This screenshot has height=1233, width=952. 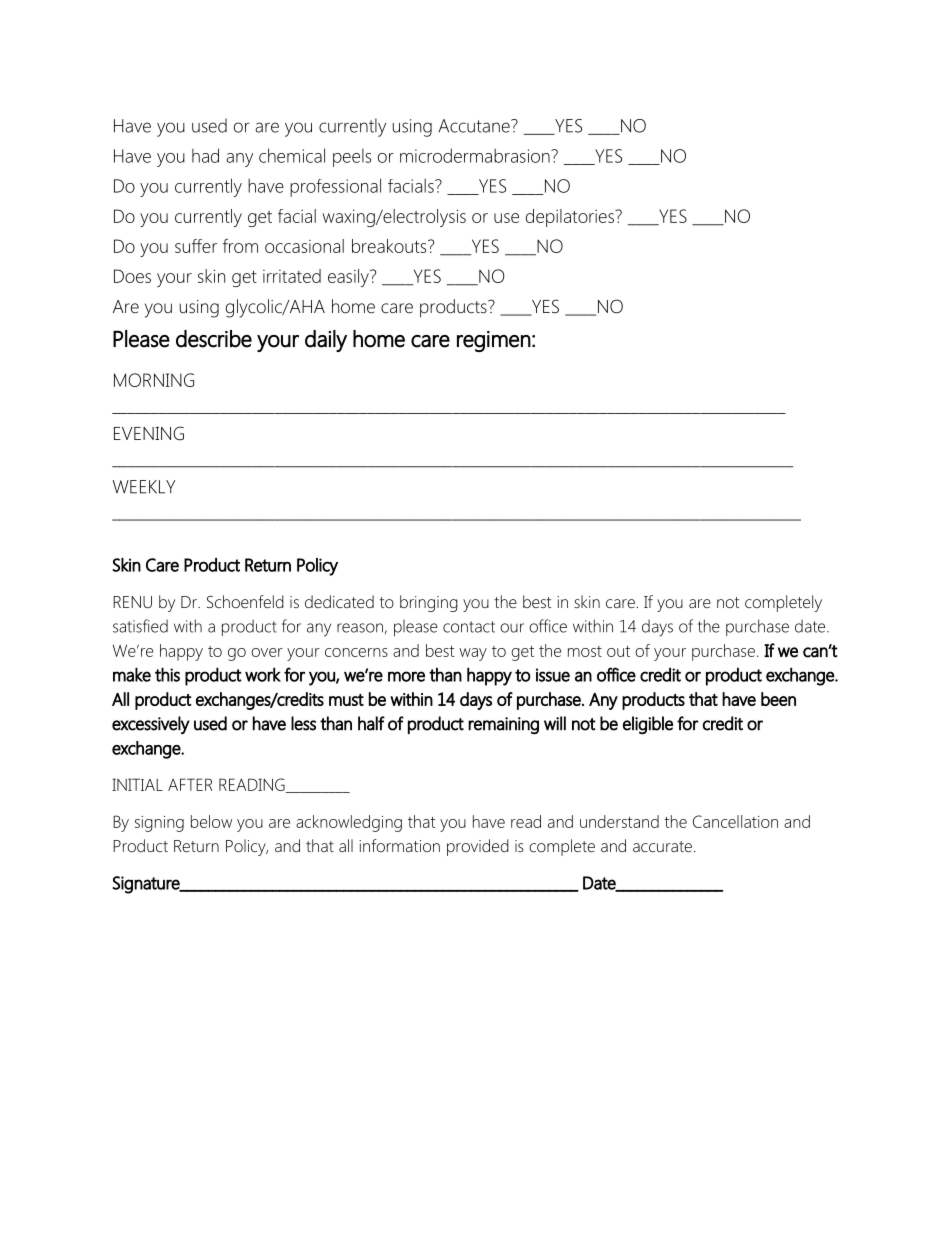 I want to click on depilatories, so click(x=571, y=218).
